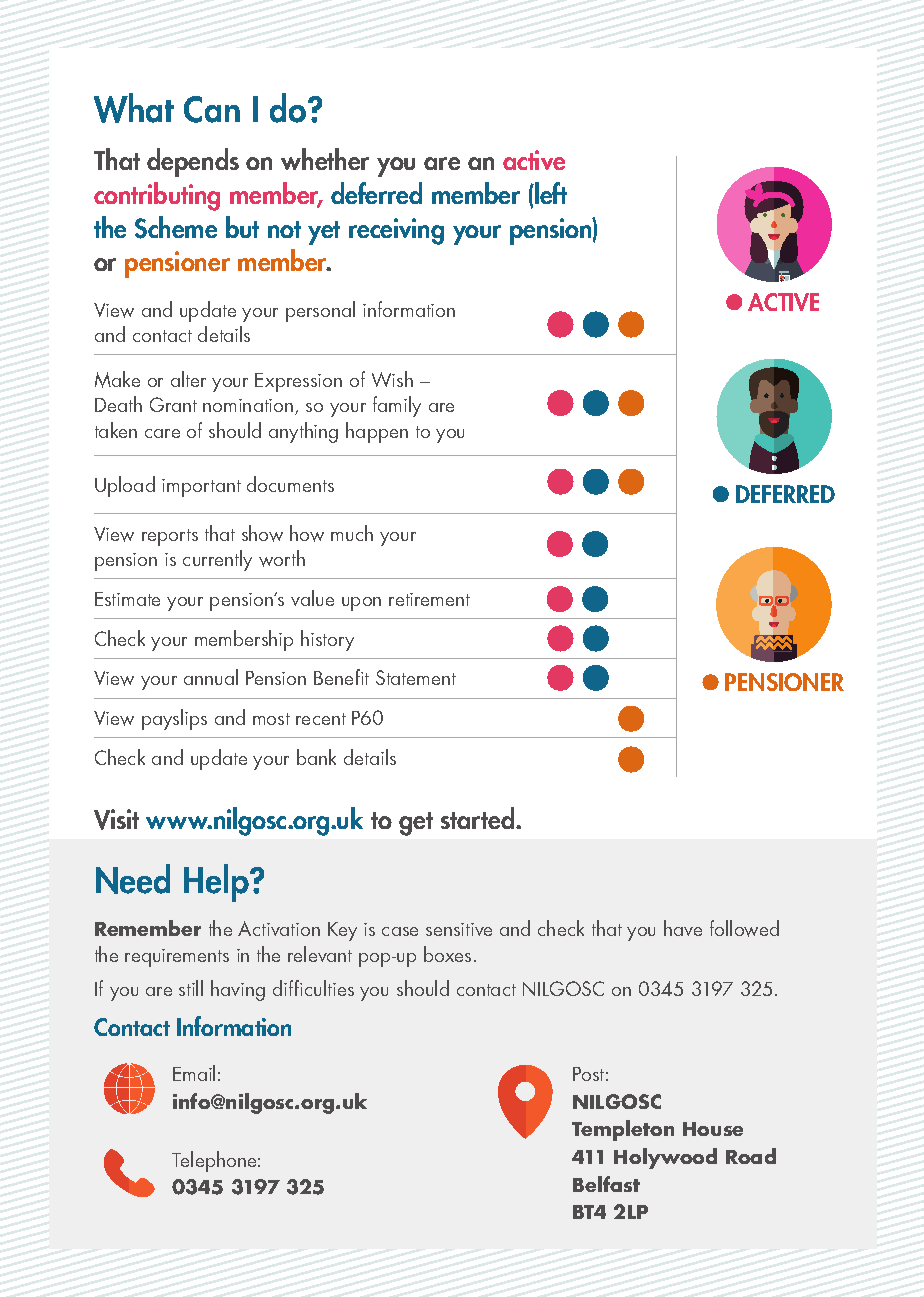 The height and width of the screenshot is (1297, 924). I want to click on depends, so click(193, 162).
